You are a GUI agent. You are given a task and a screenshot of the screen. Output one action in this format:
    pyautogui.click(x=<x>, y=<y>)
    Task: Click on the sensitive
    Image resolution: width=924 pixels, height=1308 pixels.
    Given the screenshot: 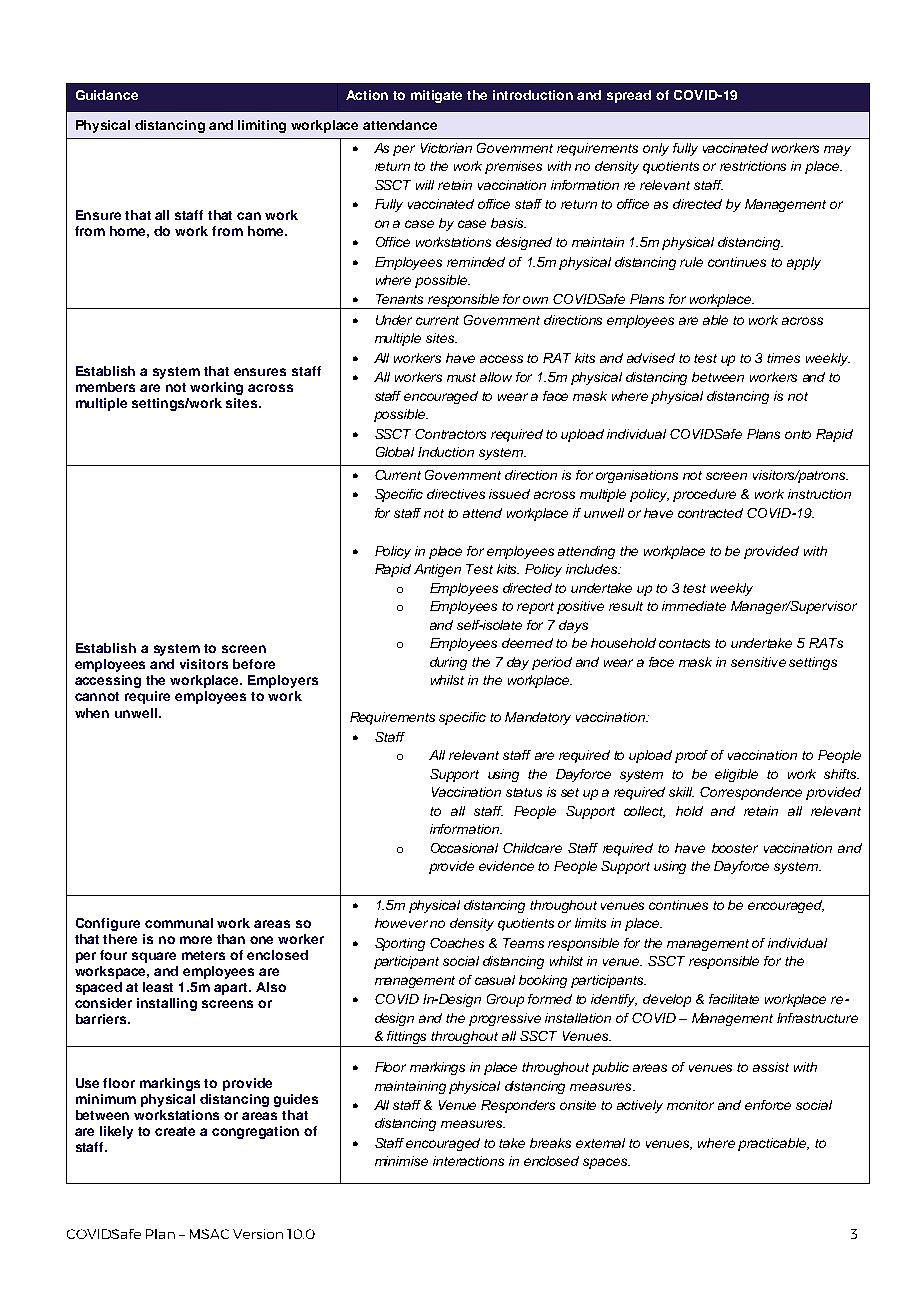 What is the action you would take?
    pyautogui.click(x=758, y=662)
